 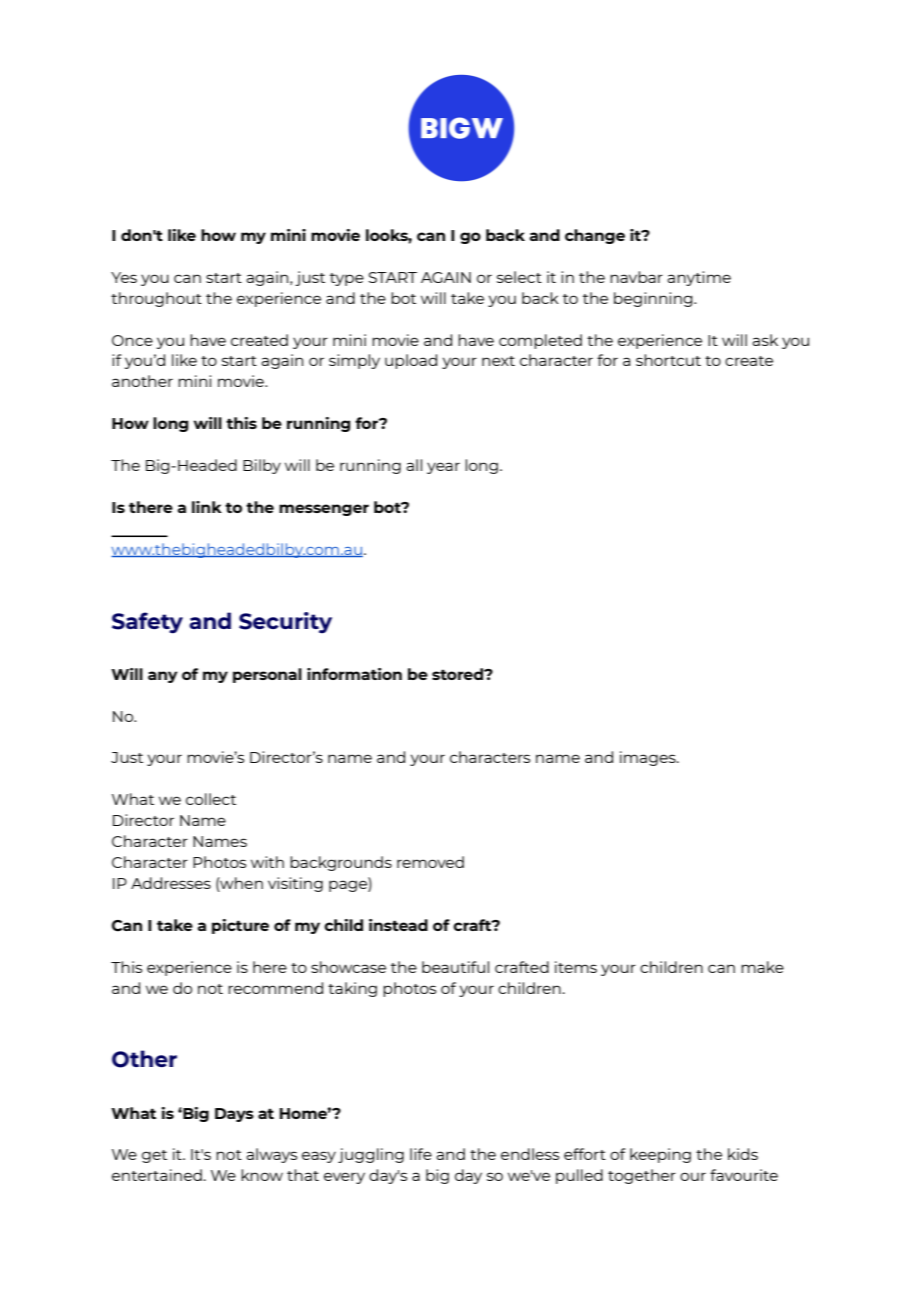 I want to click on images, so click(x=649, y=758).
